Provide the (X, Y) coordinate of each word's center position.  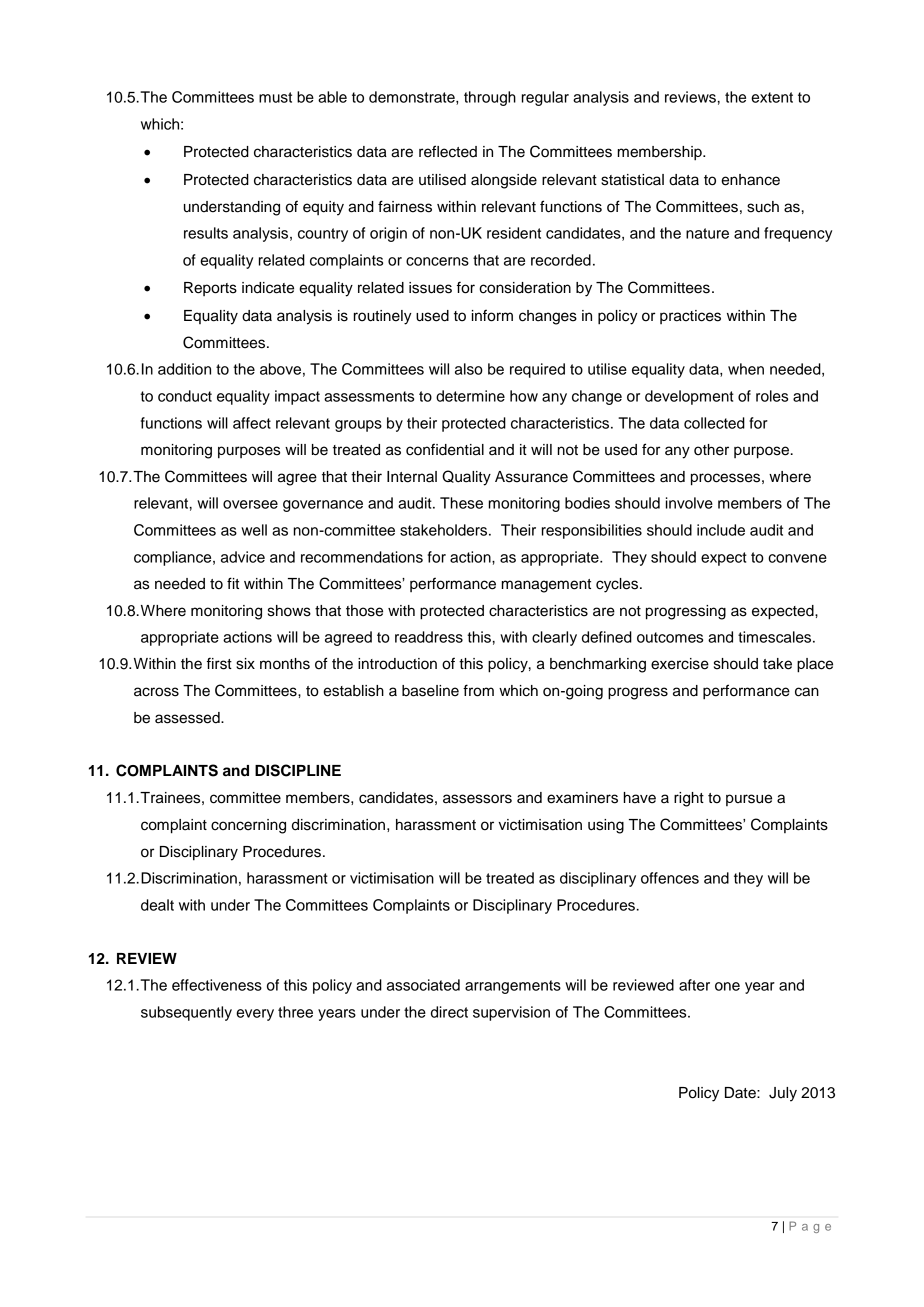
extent (772, 97)
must (275, 97)
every (255, 1015)
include (721, 530)
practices (690, 317)
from (478, 690)
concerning (248, 826)
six (245, 664)
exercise (680, 664)
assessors (477, 799)
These (461, 503)
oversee (250, 504)
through (490, 98)
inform (492, 315)
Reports (210, 289)
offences (670, 878)
